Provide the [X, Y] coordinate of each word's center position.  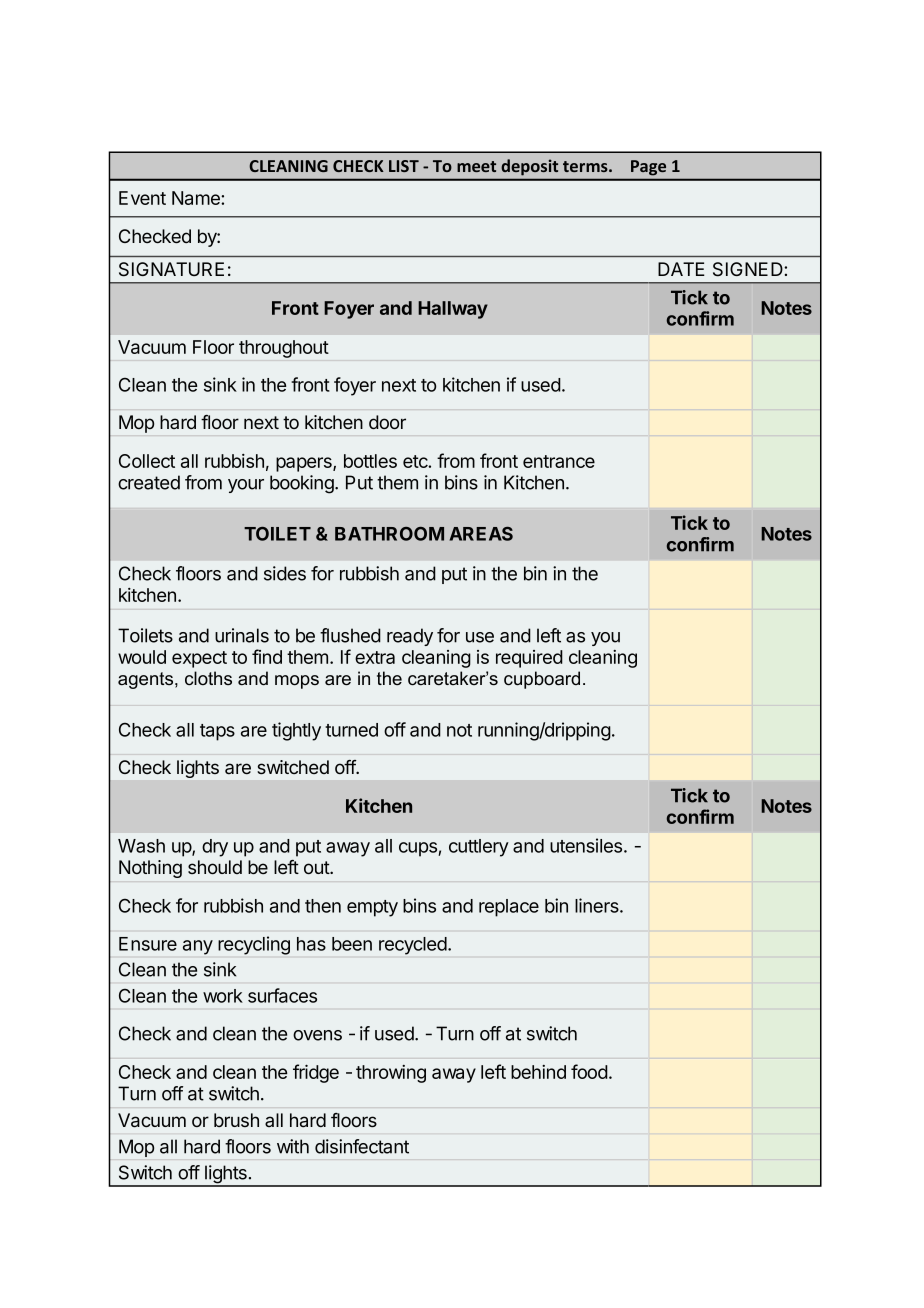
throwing [391, 1074]
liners [598, 905]
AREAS [481, 534]
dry [215, 848]
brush [236, 1120]
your [246, 486]
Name [197, 198]
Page [648, 167]
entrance [559, 461]
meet [476, 166]
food [589, 1071]
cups [419, 849]
